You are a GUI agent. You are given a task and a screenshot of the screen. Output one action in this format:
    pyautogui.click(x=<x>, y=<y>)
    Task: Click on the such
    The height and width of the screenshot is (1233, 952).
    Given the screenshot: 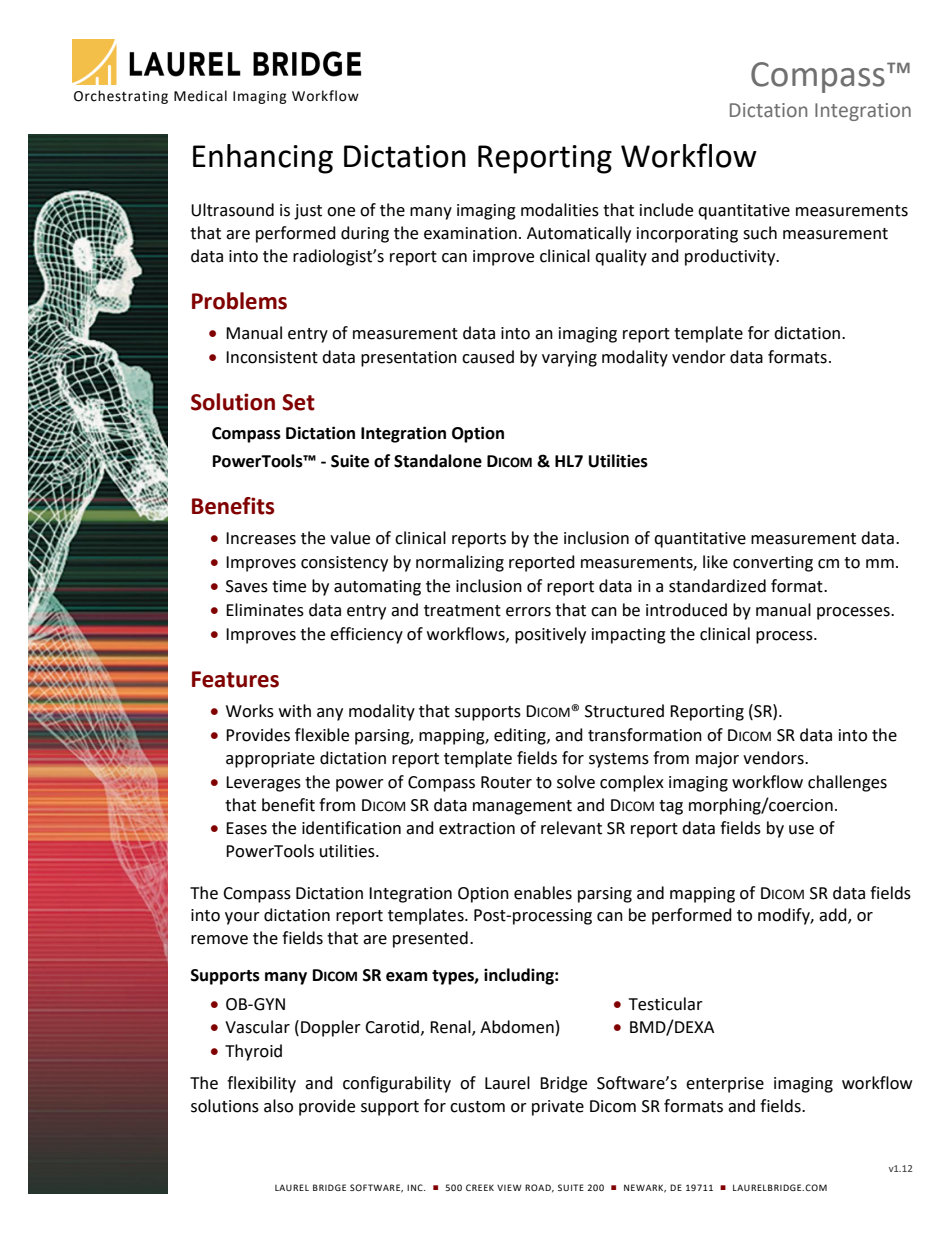 What is the action you would take?
    pyautogui.click(x=760, y=233)
